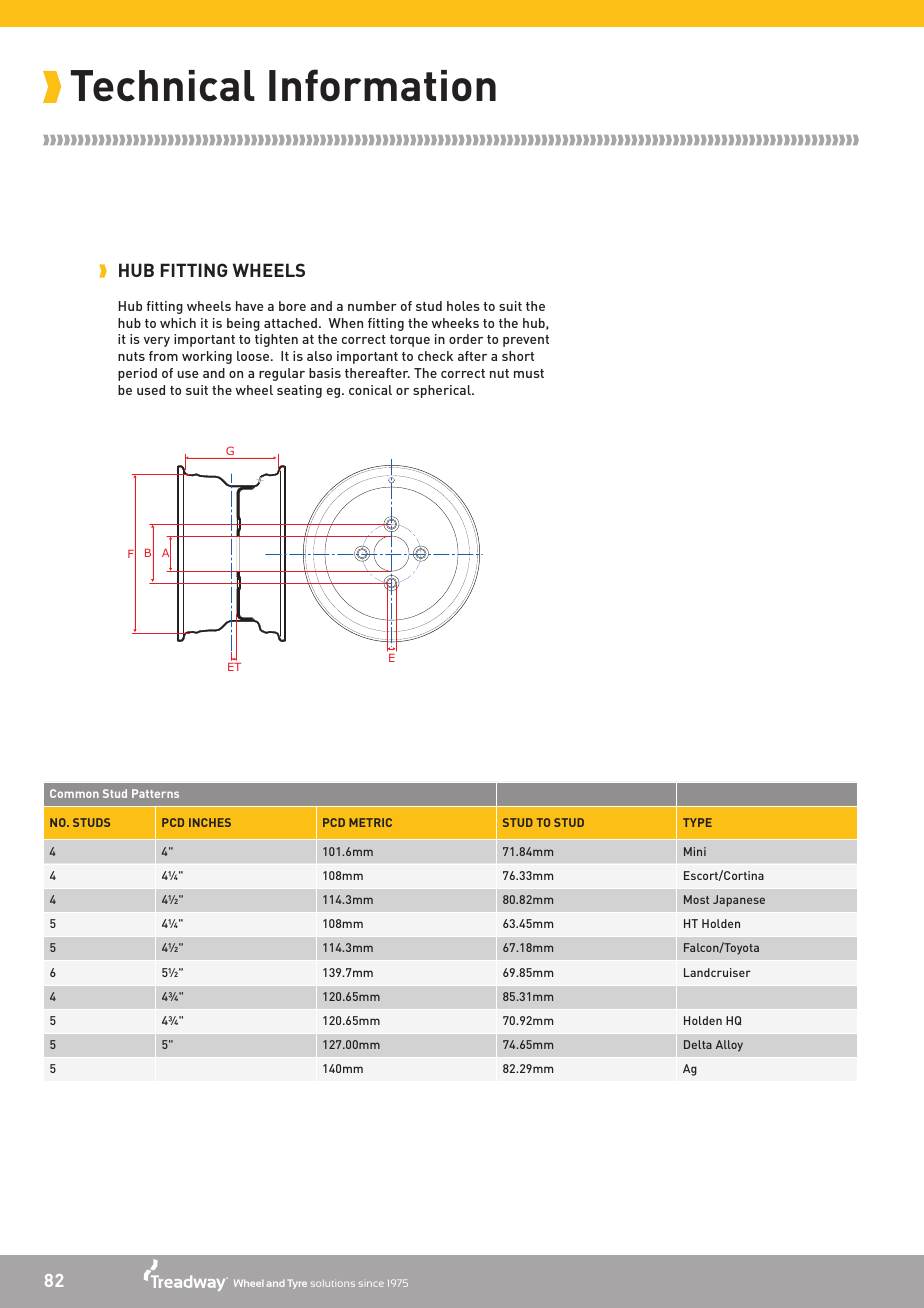 The height and width of the screenshot is (1308, 924). I want to click on since, so click(371, 1284).
